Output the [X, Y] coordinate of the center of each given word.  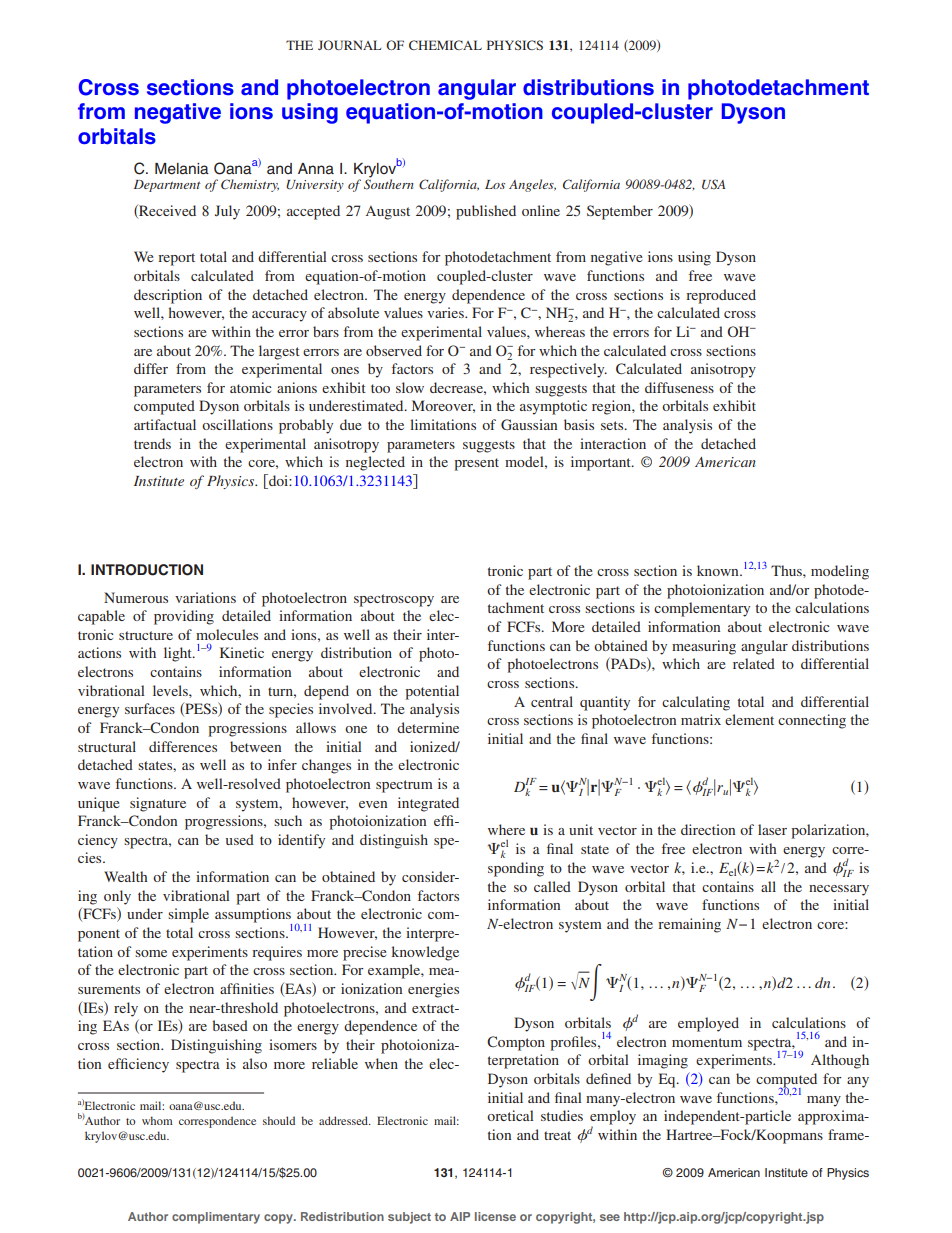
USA [713, 184]
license [495, 1216]
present [476, 464]
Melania [182, 169]
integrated [428, 804]
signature [158, 804]
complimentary [216, 1218]
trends [152, 443]
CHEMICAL [445, 45]
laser [772, 829]
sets [613, 425]
